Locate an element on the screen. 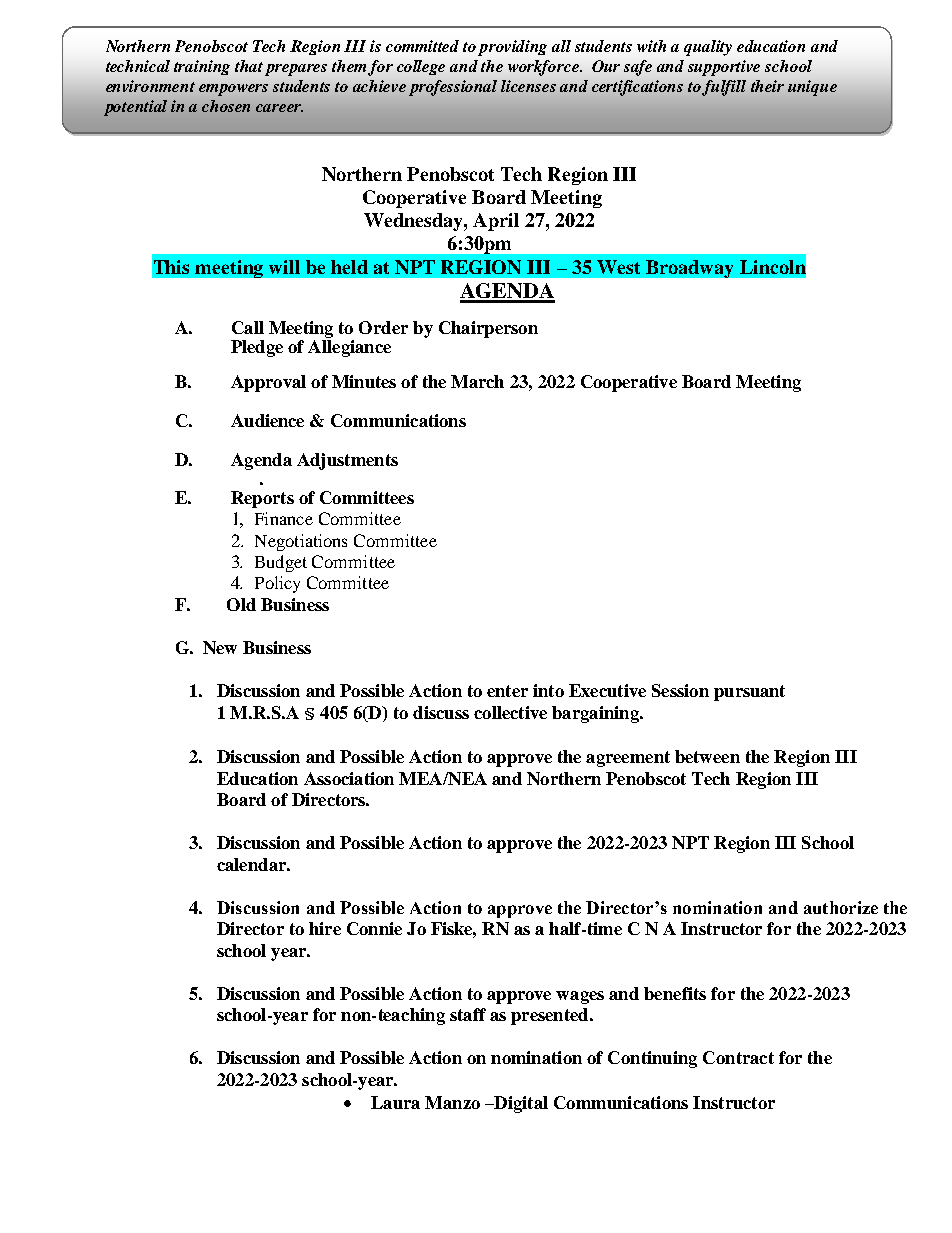 The height and width of the screenshot is (1233, 952). collective is located at coordinates (510, 712).
